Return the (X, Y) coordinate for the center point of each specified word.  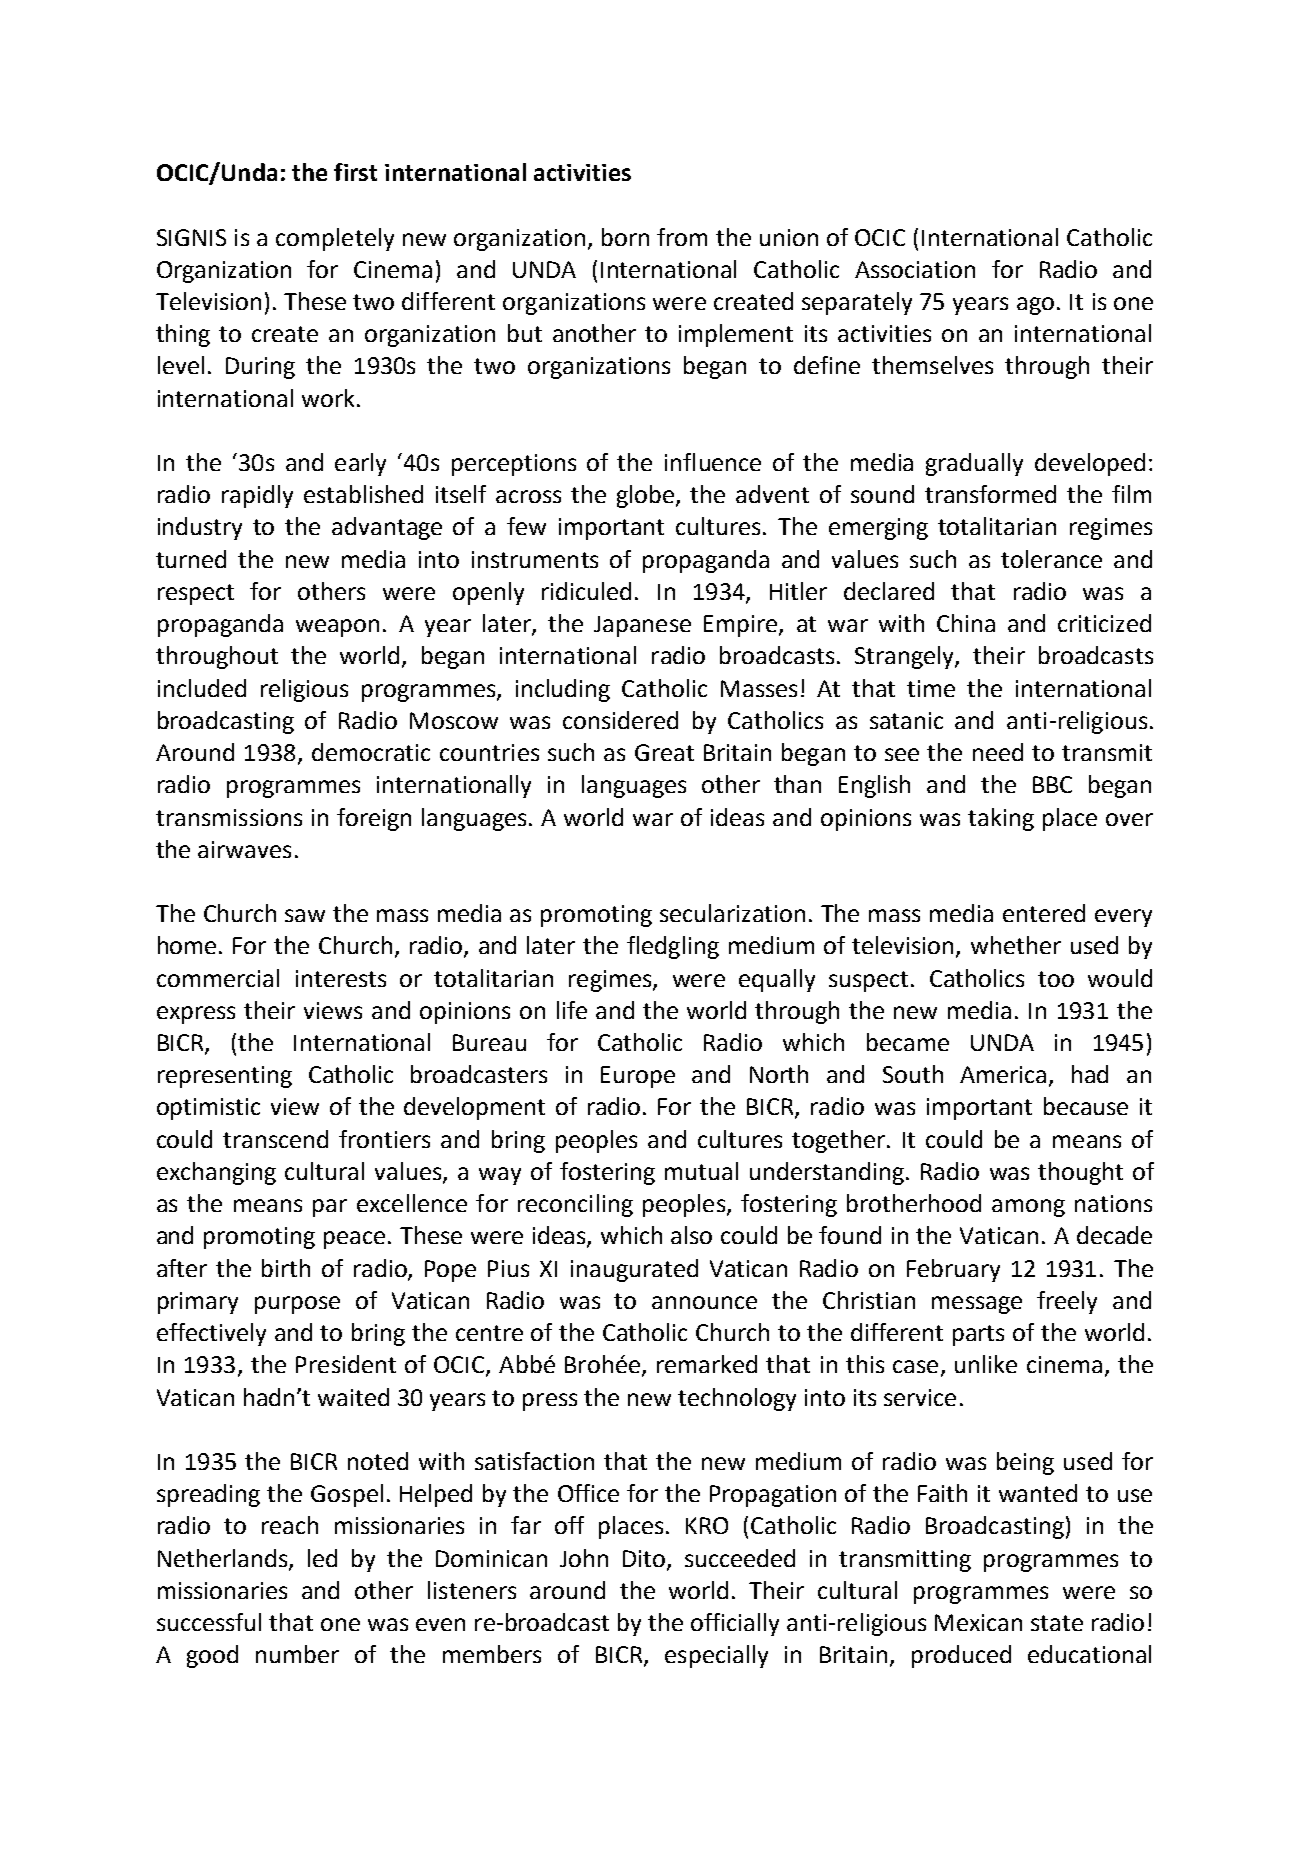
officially (735, 1624)
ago (1035, 306)
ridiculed (586, 591)
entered (1044, 913)
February (953, 1270)
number (297, 1654)
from (682, 237)
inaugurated (634, 1270)
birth (286, 1268)
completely (335, 239)
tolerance (1051, 559)
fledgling (673, 947)
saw (305, 915)
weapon (337, 628)
